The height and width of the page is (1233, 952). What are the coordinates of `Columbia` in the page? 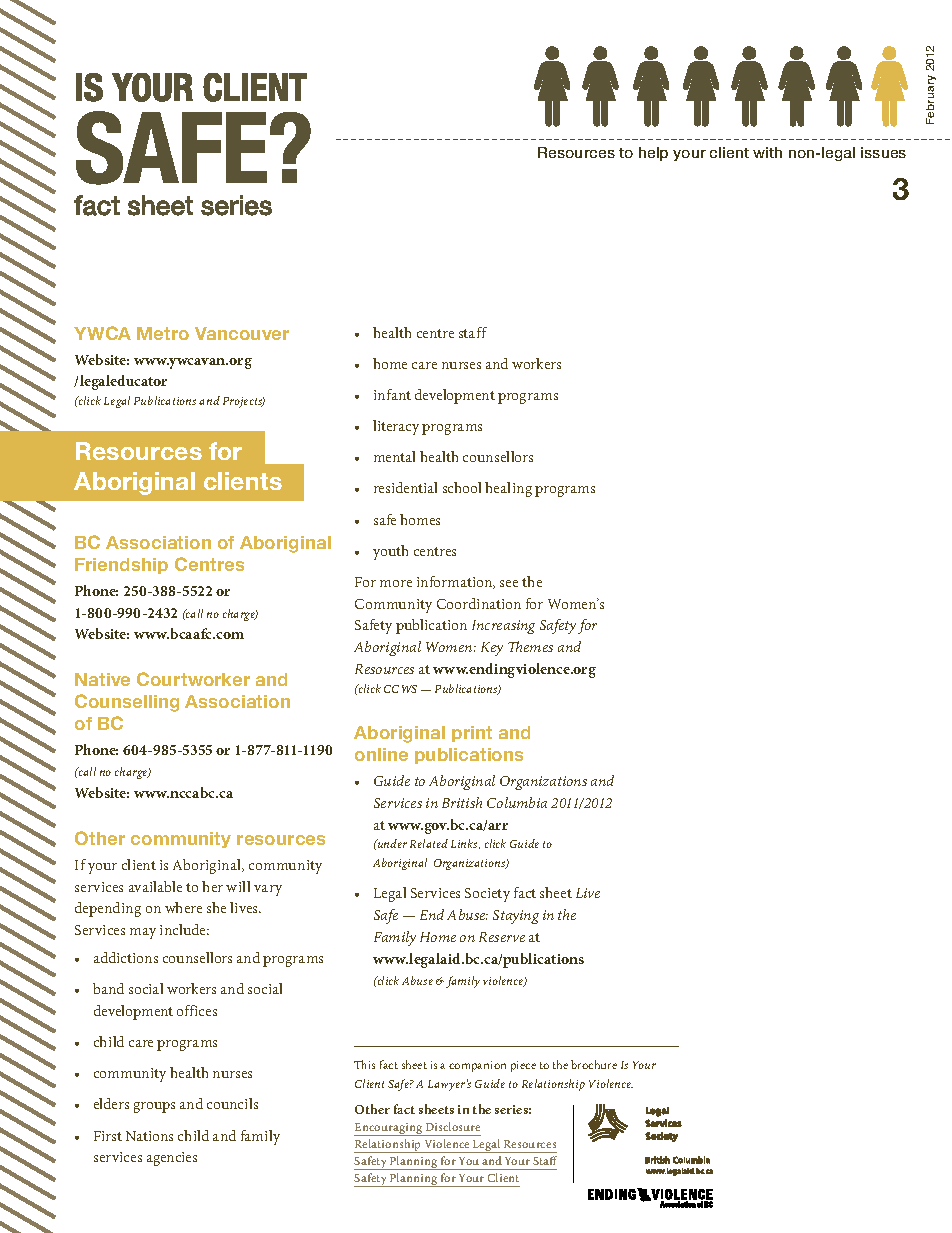 It's located at (517, 802).
